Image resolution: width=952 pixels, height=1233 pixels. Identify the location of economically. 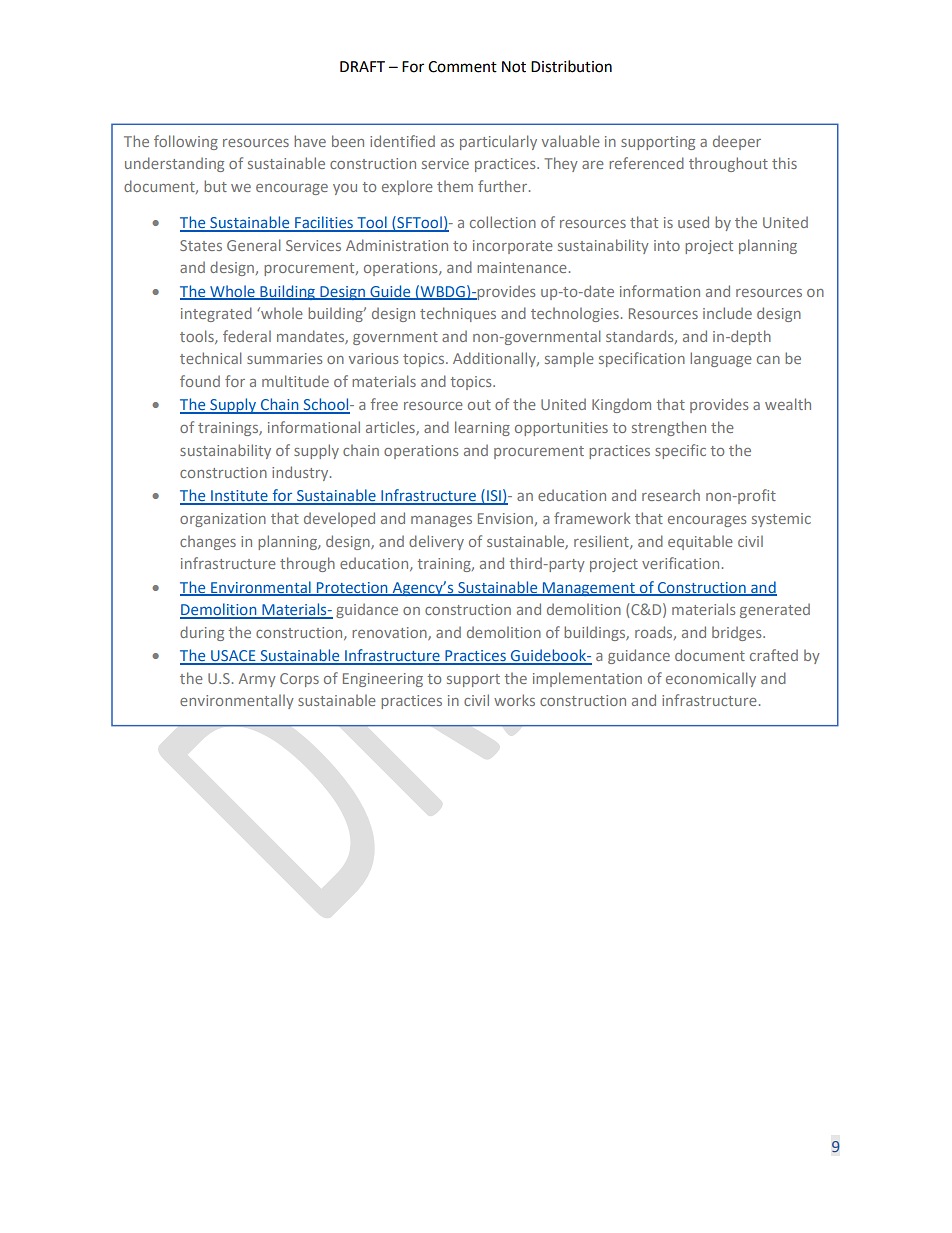
(711, 679).
